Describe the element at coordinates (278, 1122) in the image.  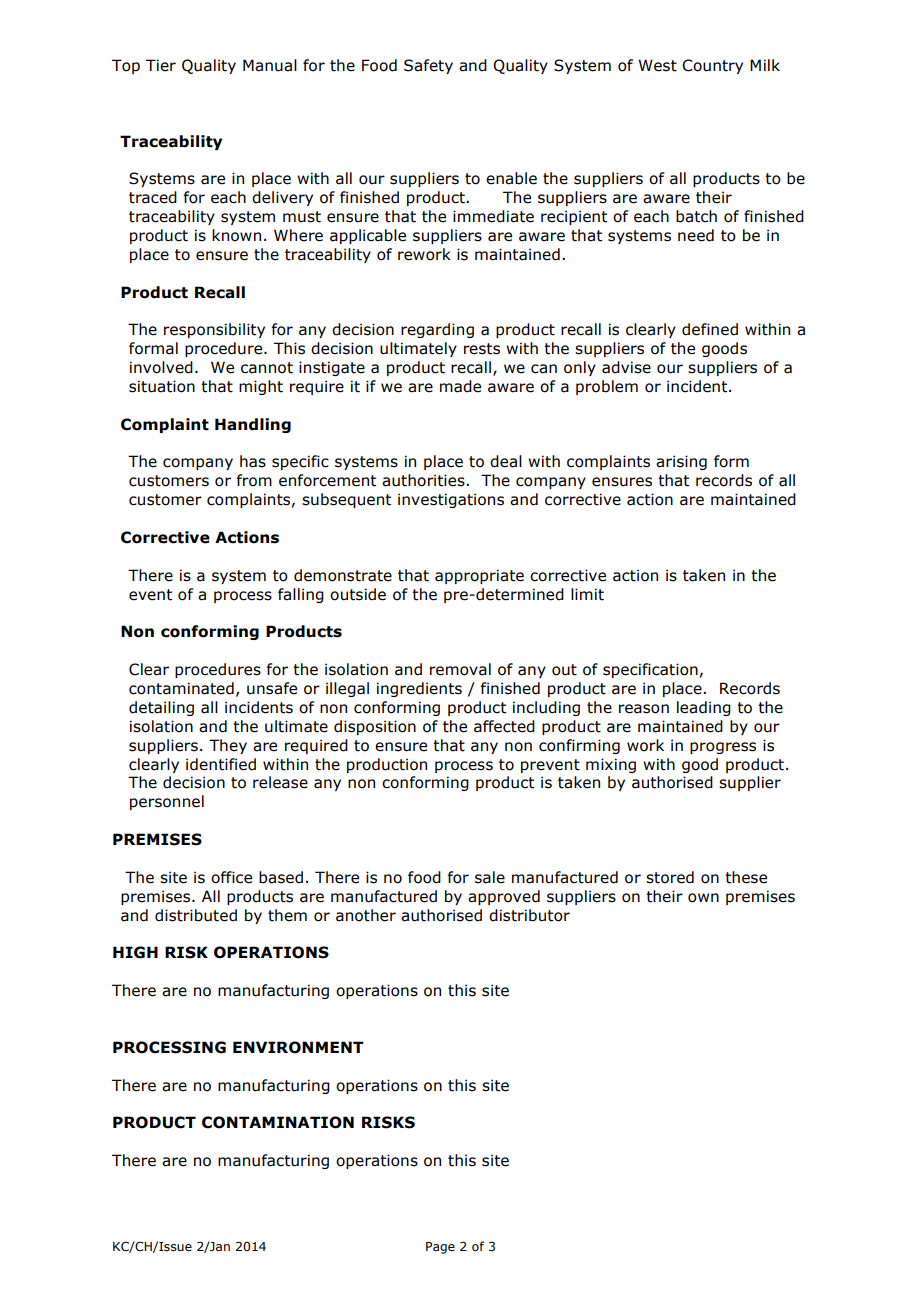
I see `CONTAMINATION` at that location.
